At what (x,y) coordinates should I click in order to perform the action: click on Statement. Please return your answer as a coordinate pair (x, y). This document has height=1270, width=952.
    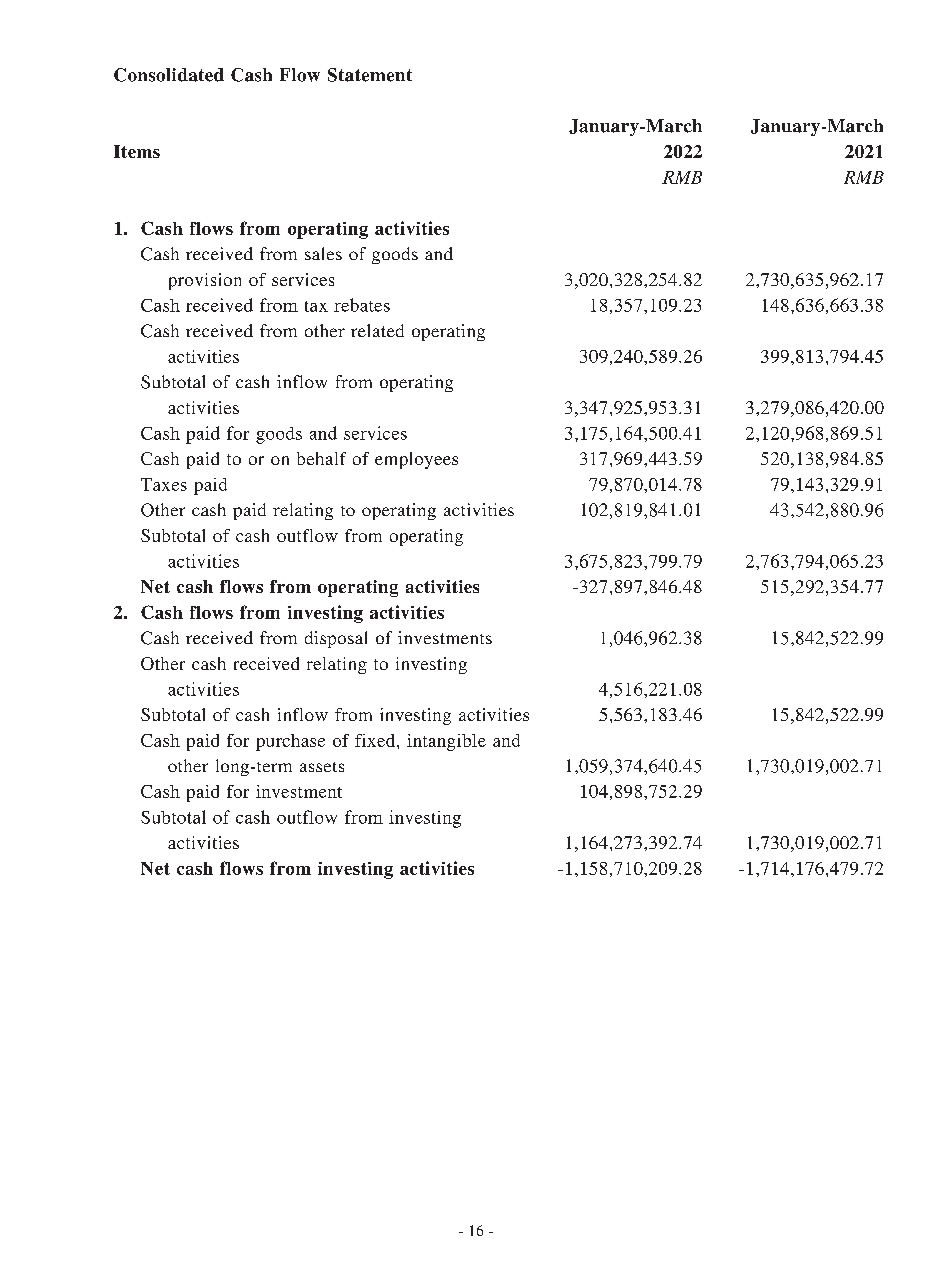
    Looking at the image, I should click on (370, 75).
